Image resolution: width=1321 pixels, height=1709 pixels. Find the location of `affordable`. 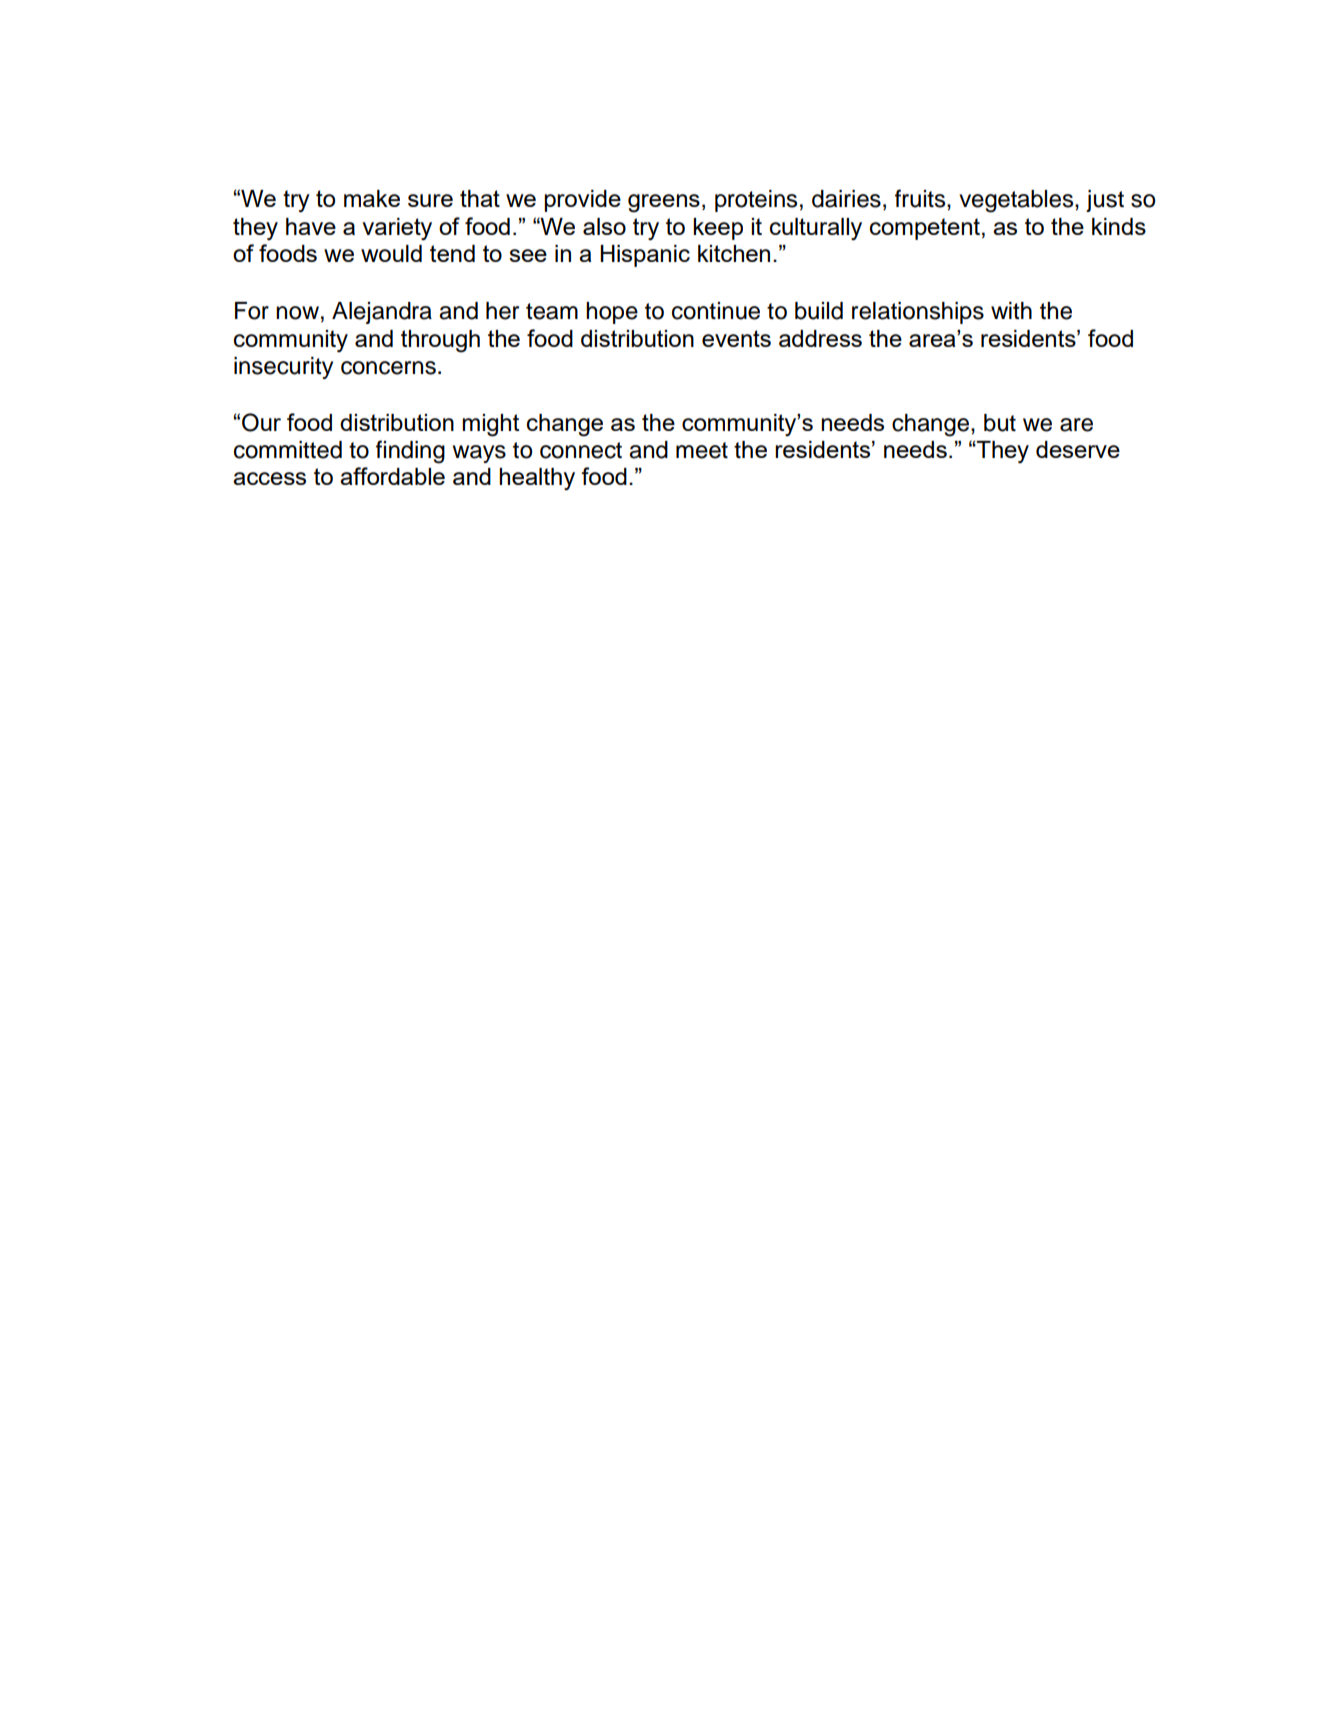

affordable is located at coordinates (392, 476).
